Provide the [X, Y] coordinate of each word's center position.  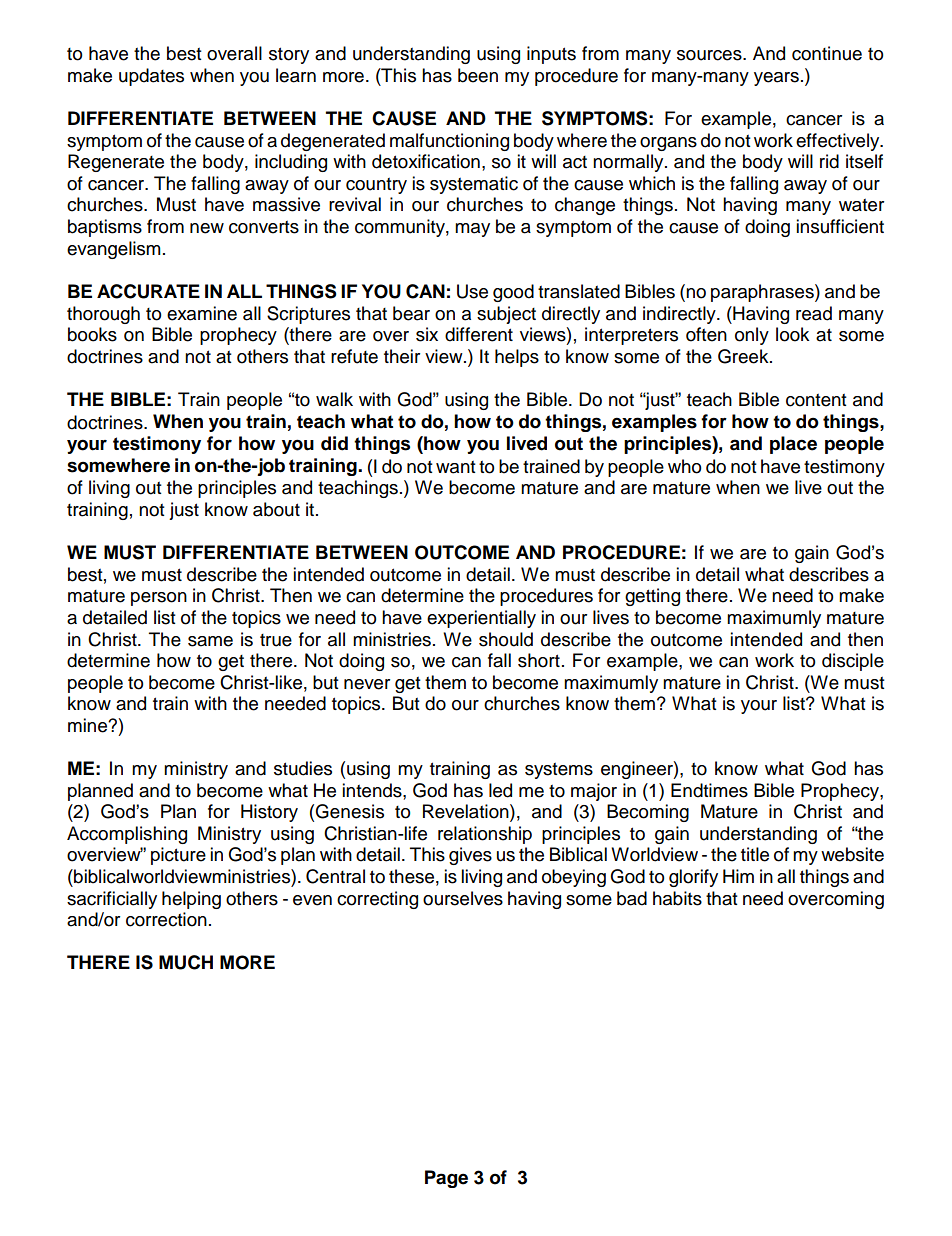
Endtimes [709, 790]
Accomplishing [127, 835]
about [276, 509]
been [478, 75]
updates [151, 77]
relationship [485, 835]
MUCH [186, 962]
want [456, 467]
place [793, 445]
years [776, 79]
